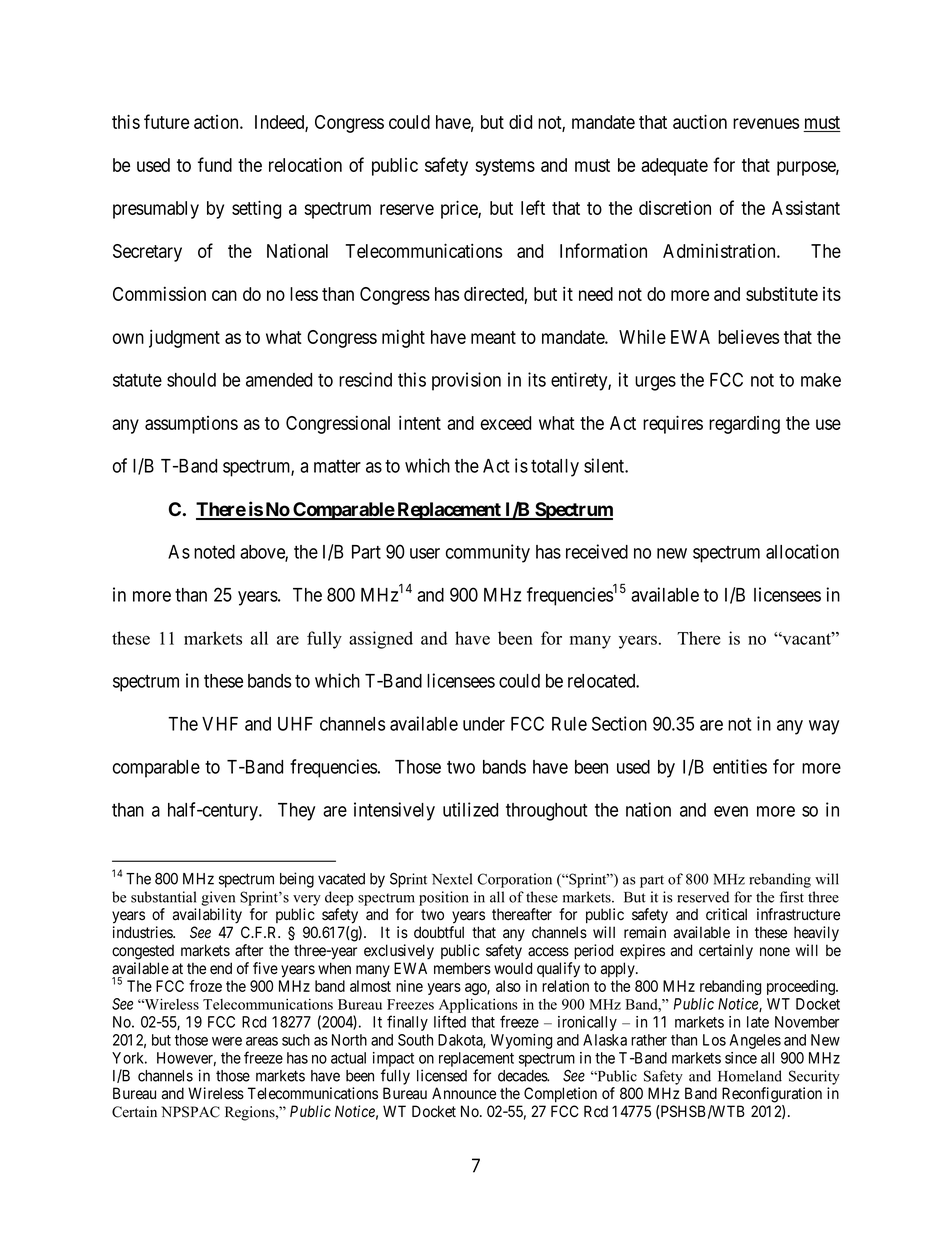 The image size is (952, 1233). I want to click on community, so click(488, 553).
